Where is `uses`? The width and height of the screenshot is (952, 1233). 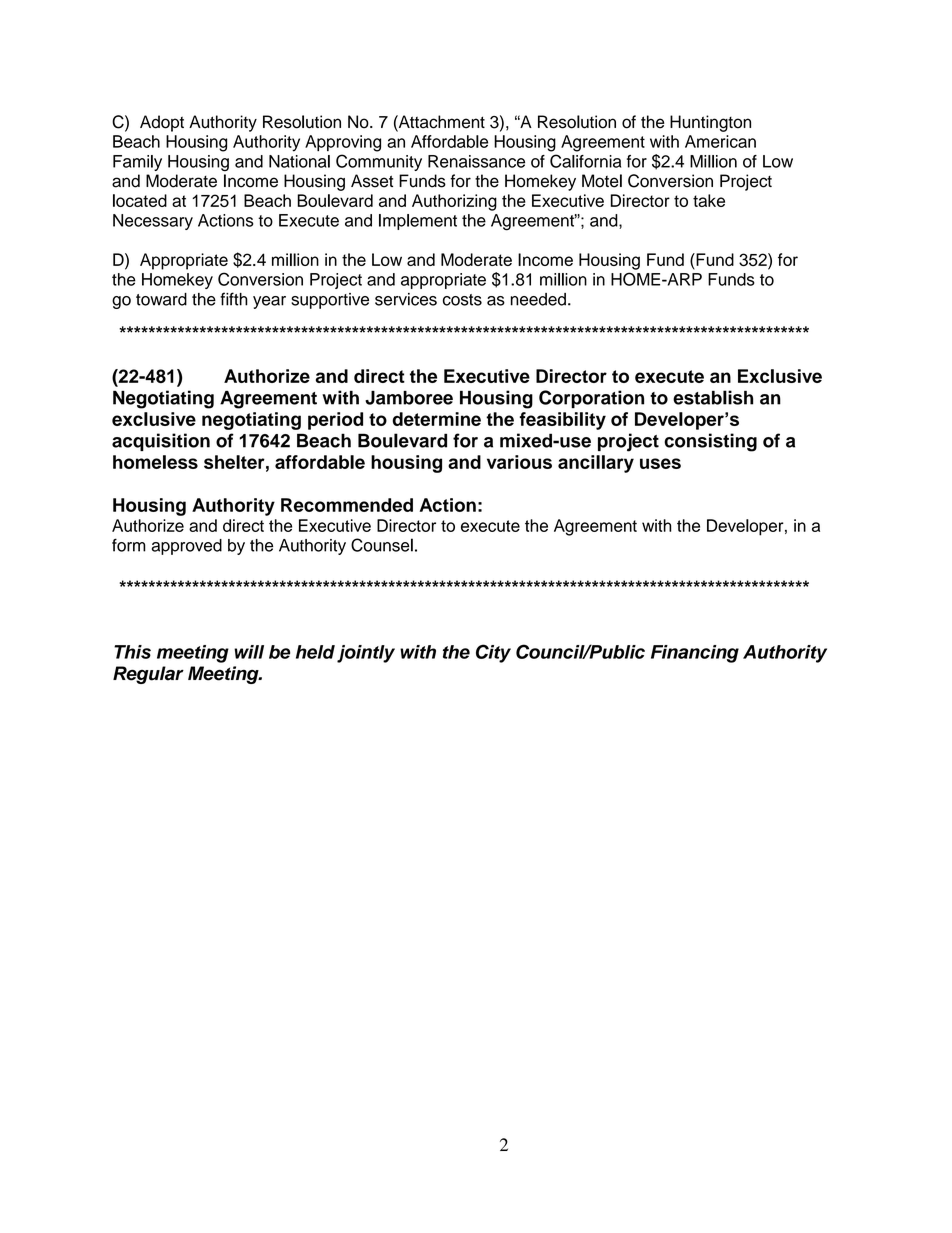 uses is located at coordinates (660, 463).
